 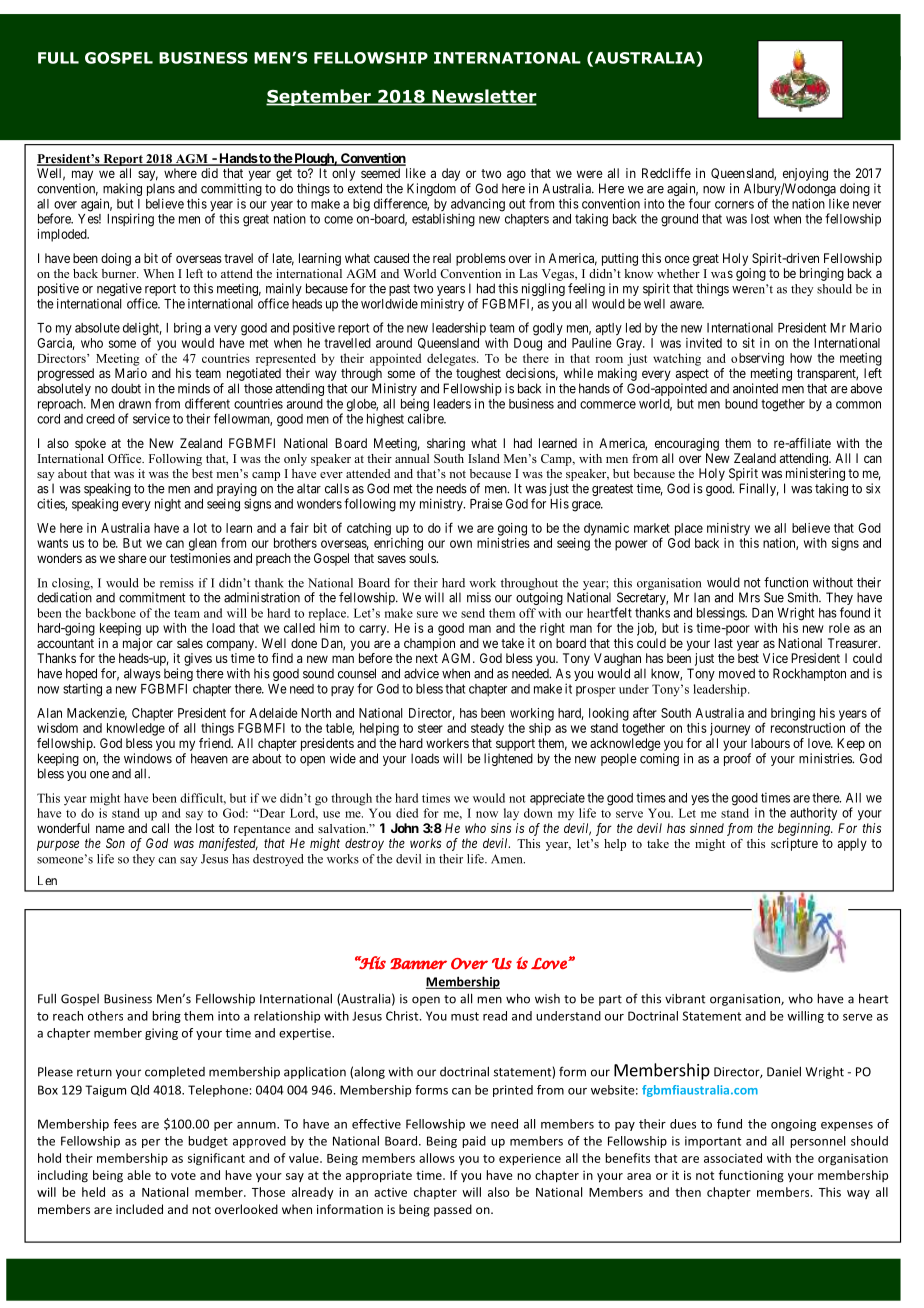 What do you see at coordinates (484, 458) in the screenshot?
I see `Island` at bounding box center [484, 458].
